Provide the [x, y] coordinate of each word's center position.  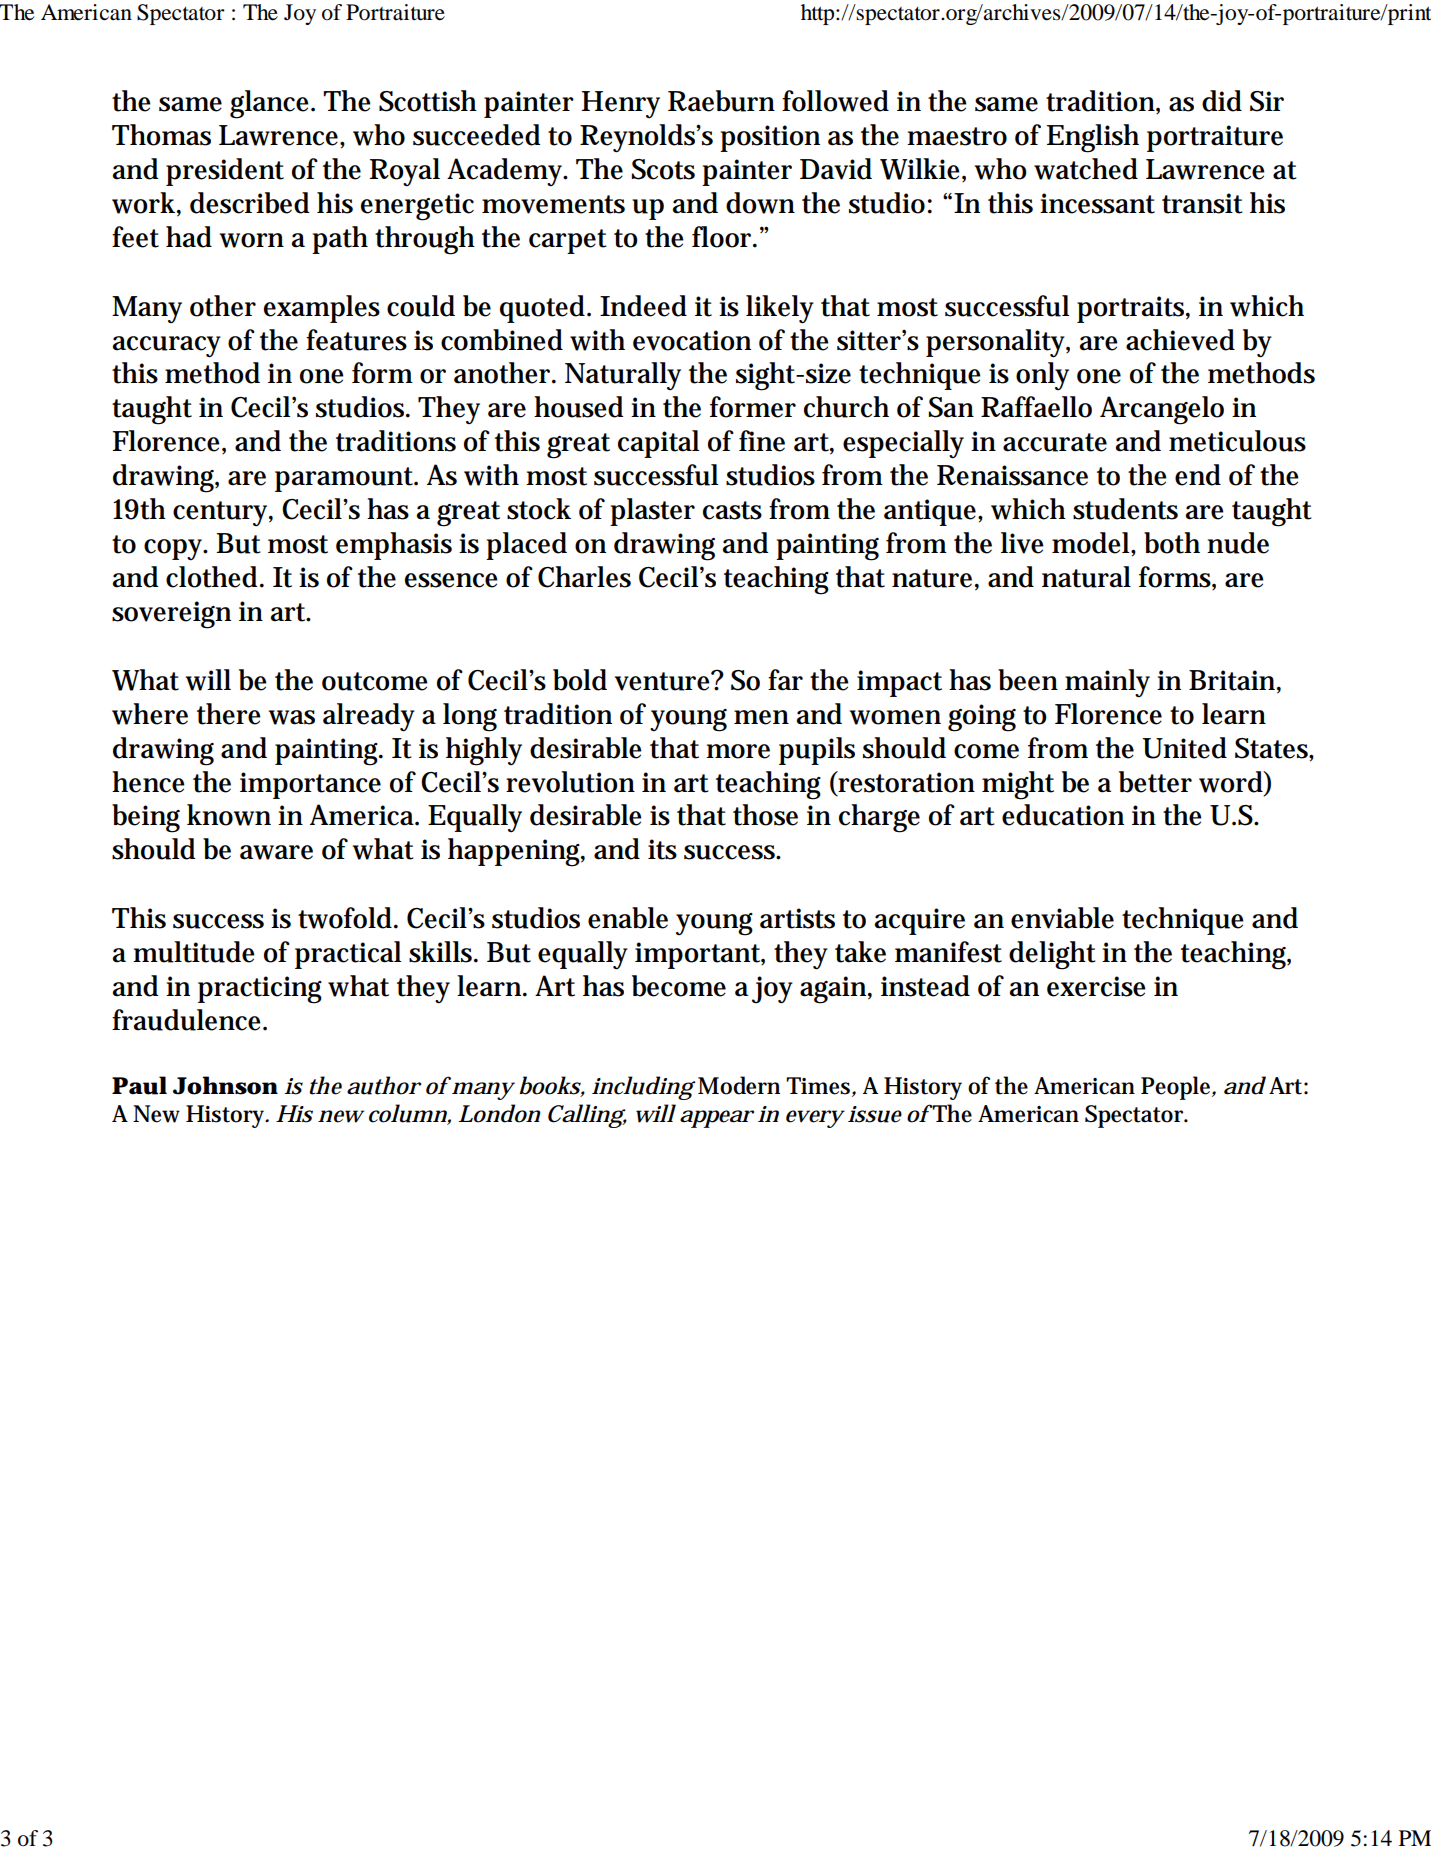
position [770, 138]
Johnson [225, 1085]
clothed [213, 577]
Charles [584, 577]
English [1093, 138]
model [1092, 543]
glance [271, 104]
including [643, 1088]
